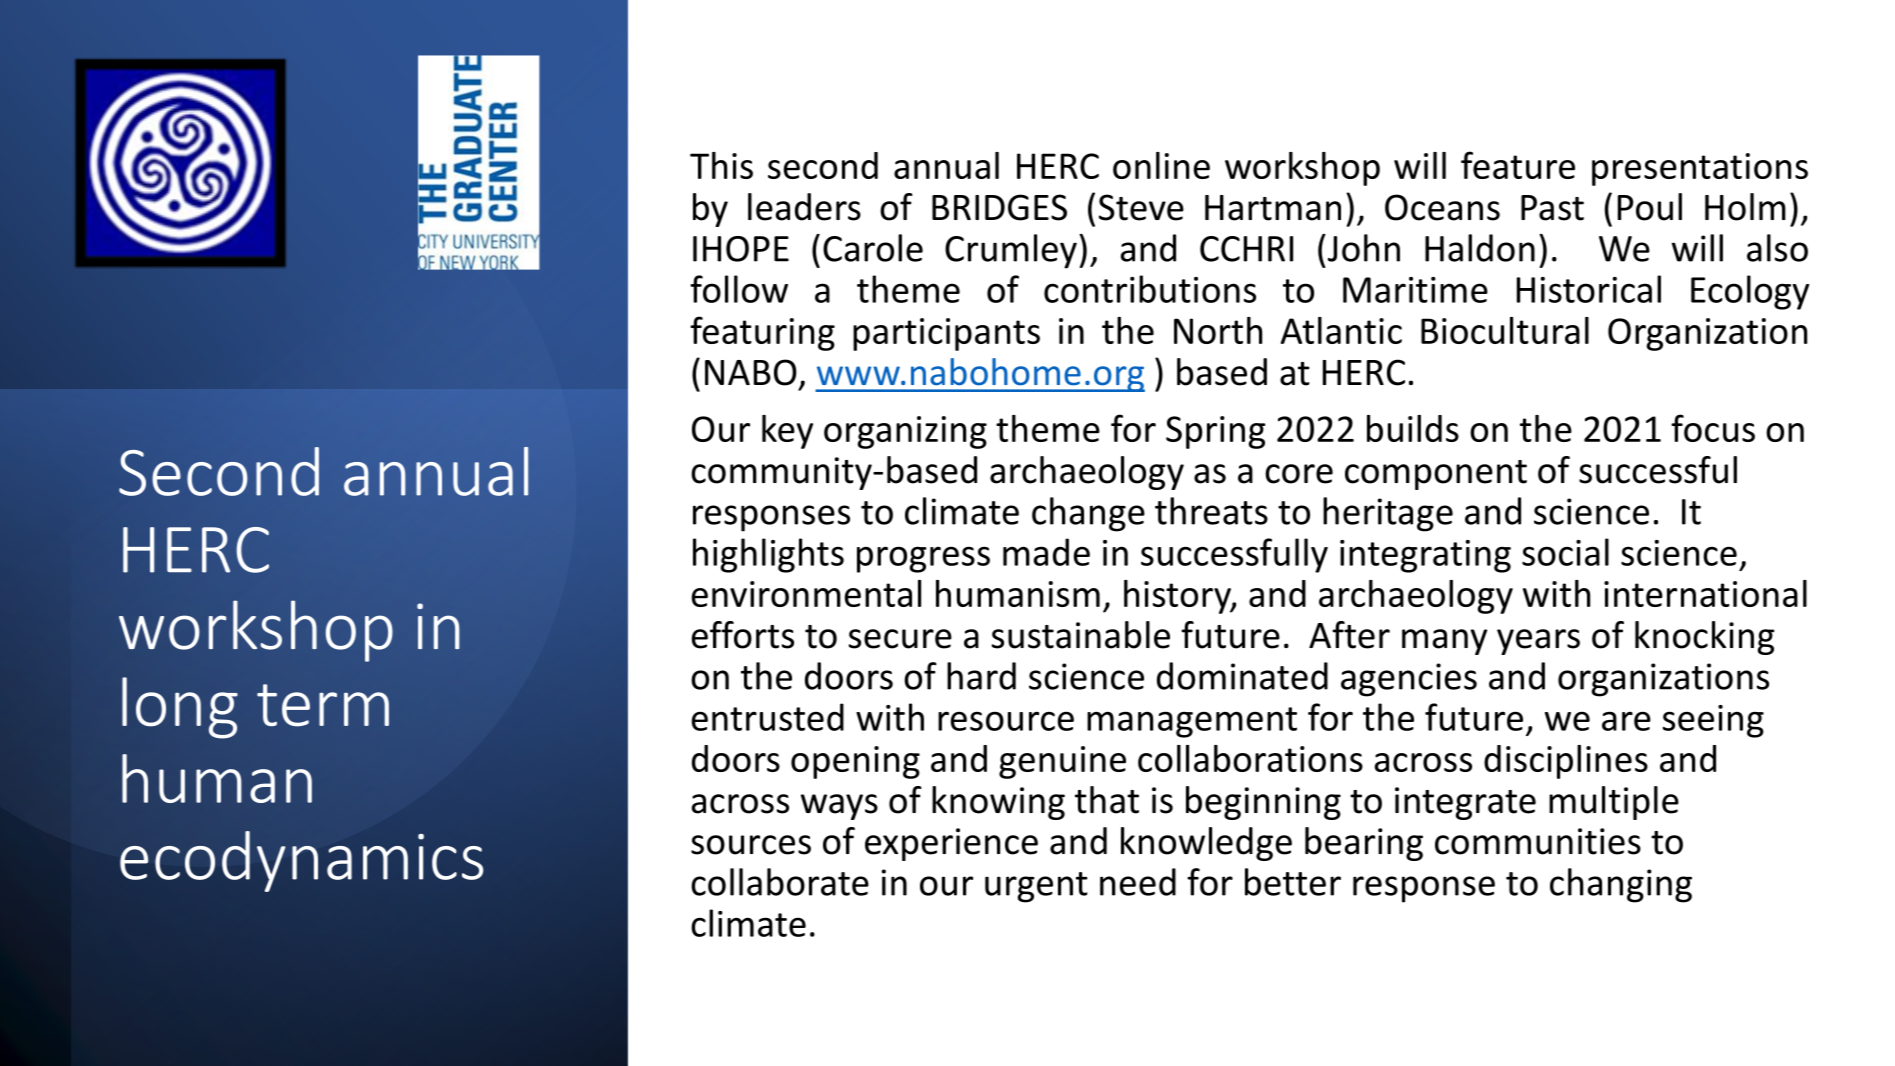 The height and width of the document is (1066, 1895). What do you see at coordinates (999, 207) in the document?
I see `BRIDGES` at bounding box center [999, 207].
